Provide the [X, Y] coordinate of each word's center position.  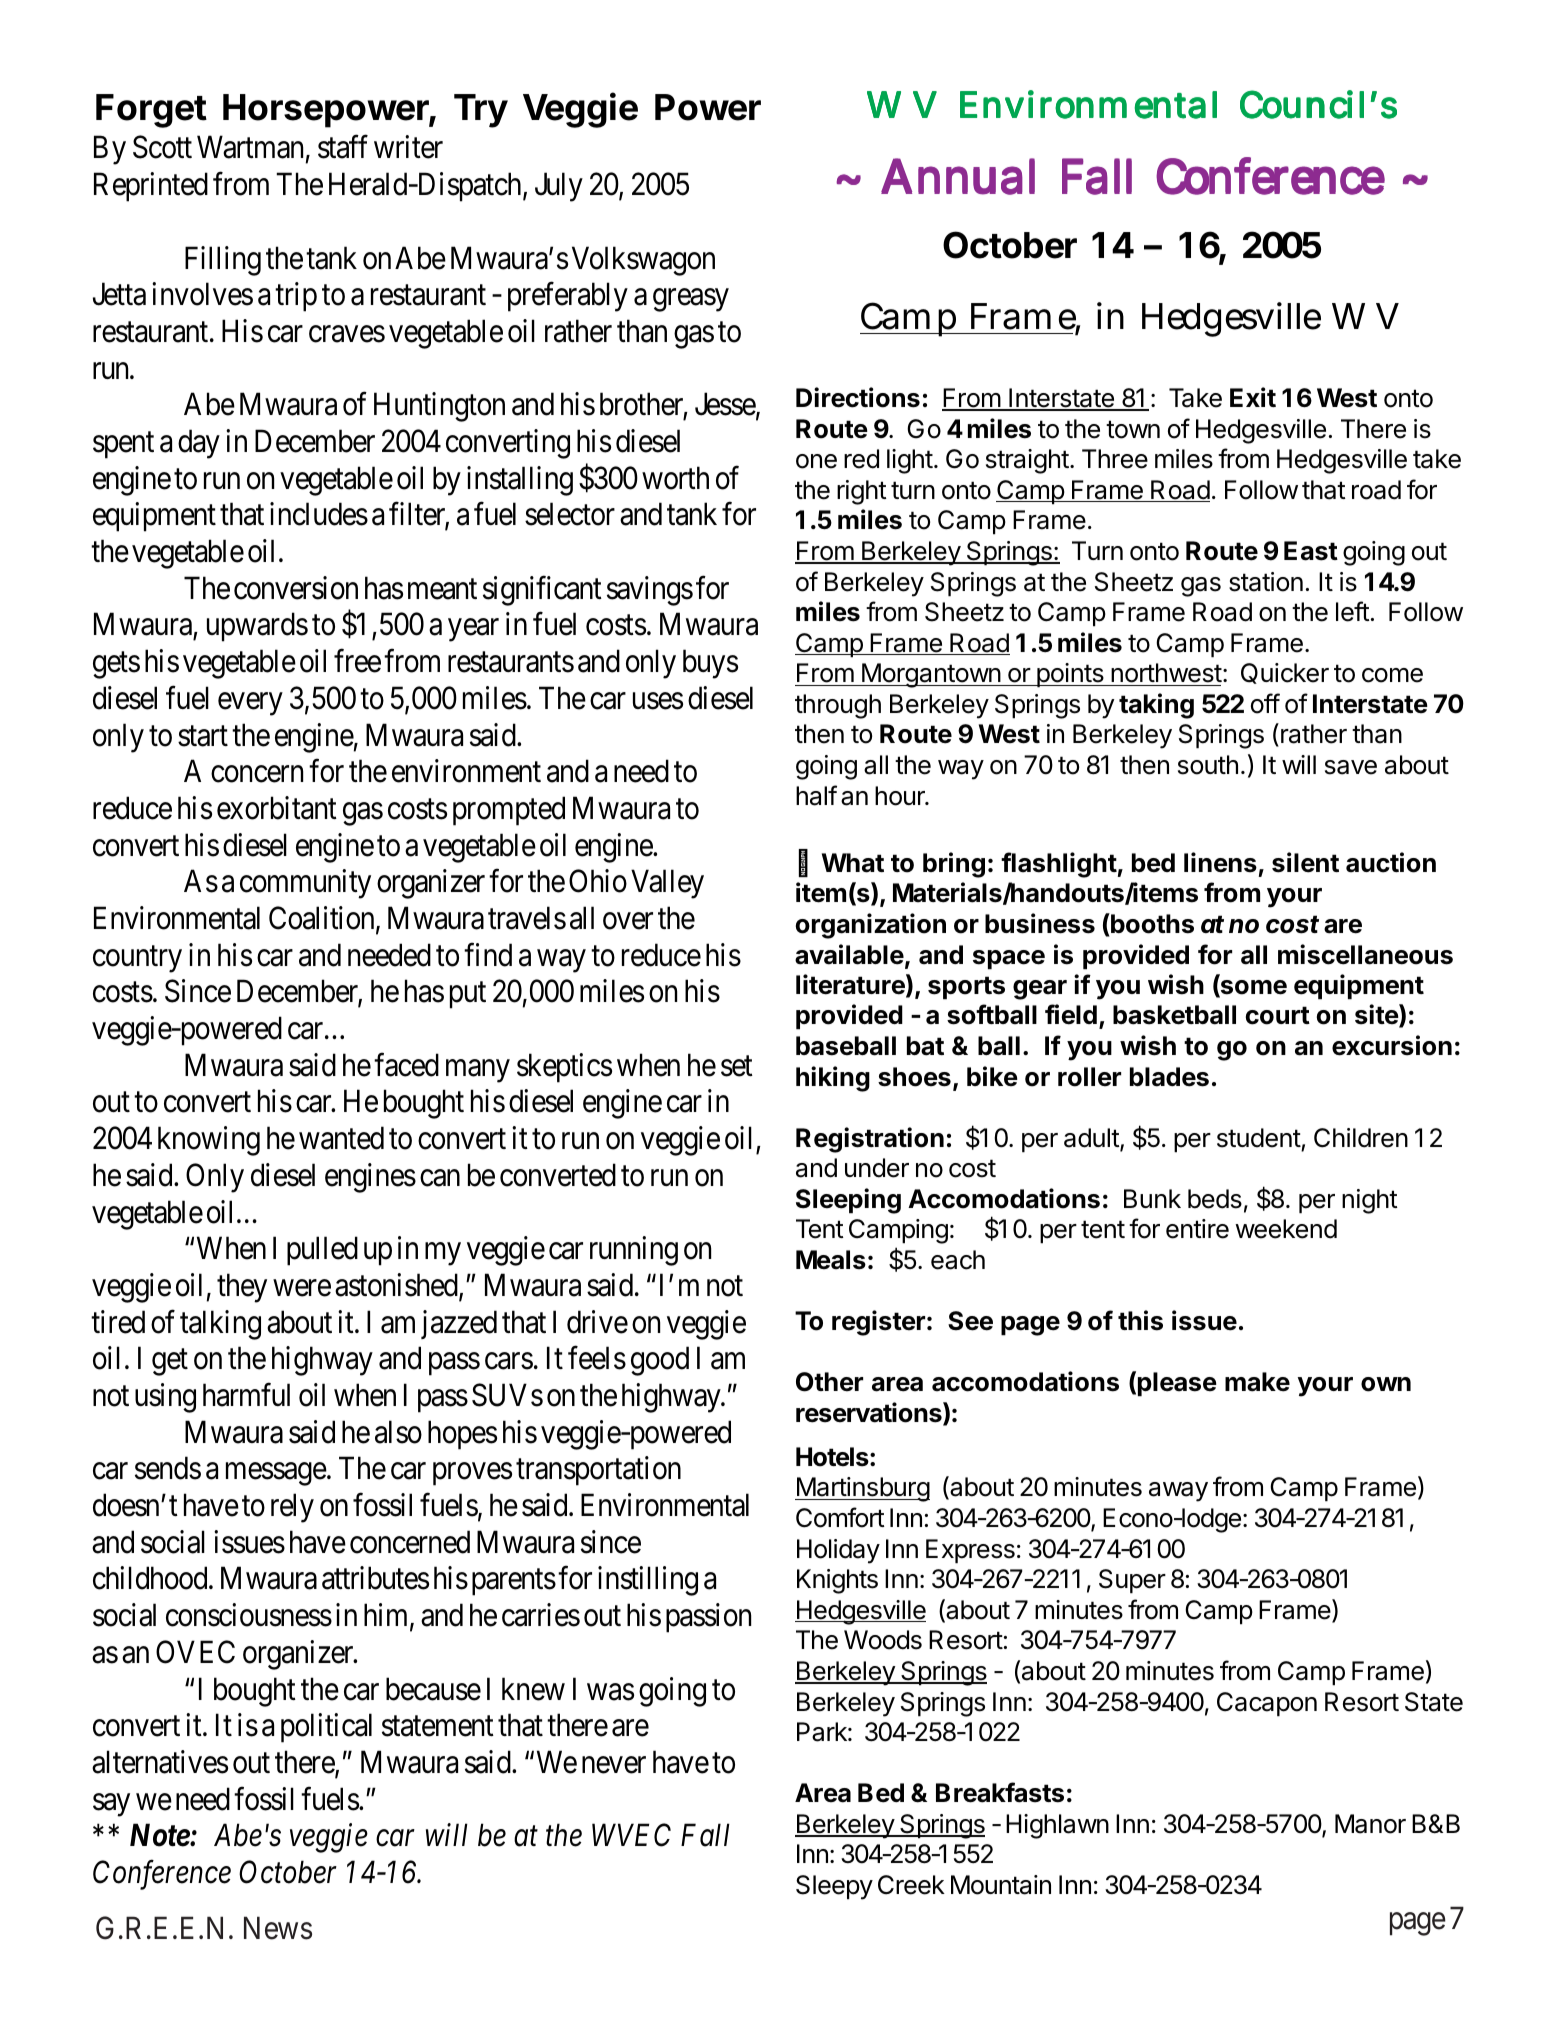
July [559, 187]
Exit [1253, 397]
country [137, 959]
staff [343, 147]
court [1278, 1015]
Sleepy [834, 1887]
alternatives [160, 1762]
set [737, 1066]
